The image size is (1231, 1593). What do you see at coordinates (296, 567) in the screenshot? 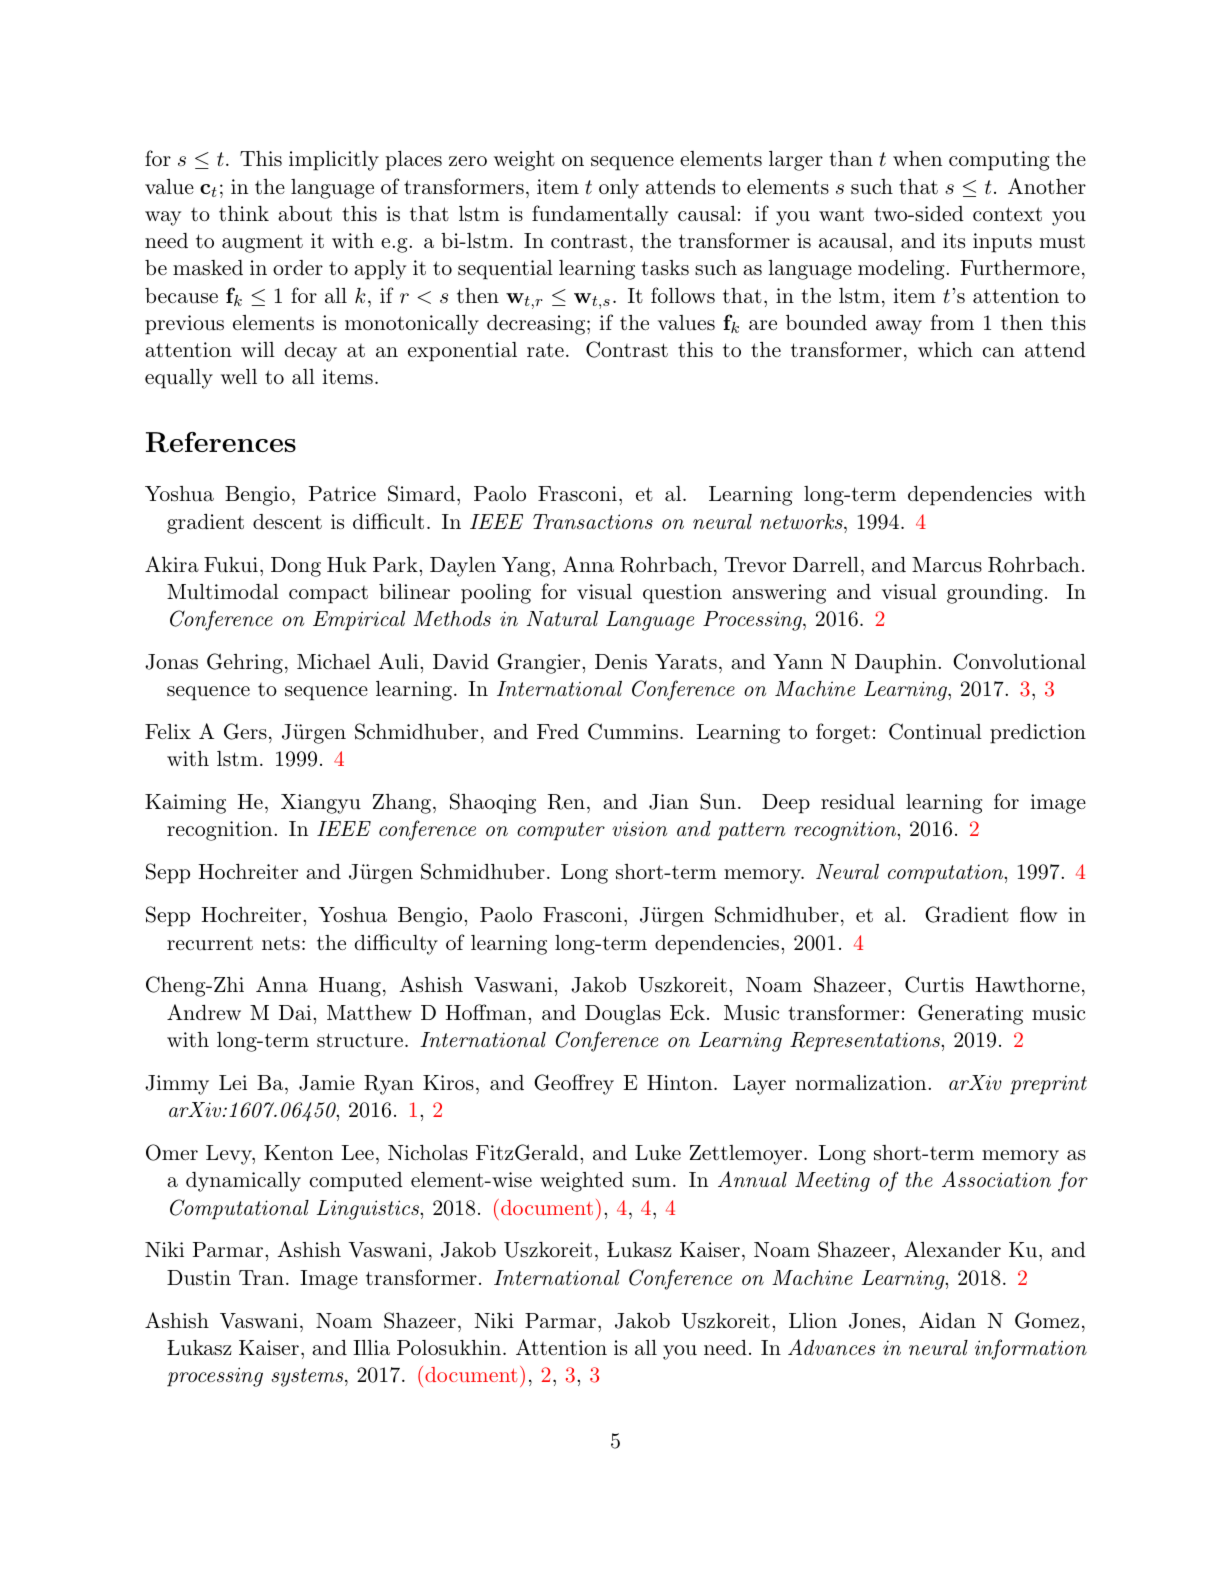
I see `Dong` at bounding box center [296, 567].
